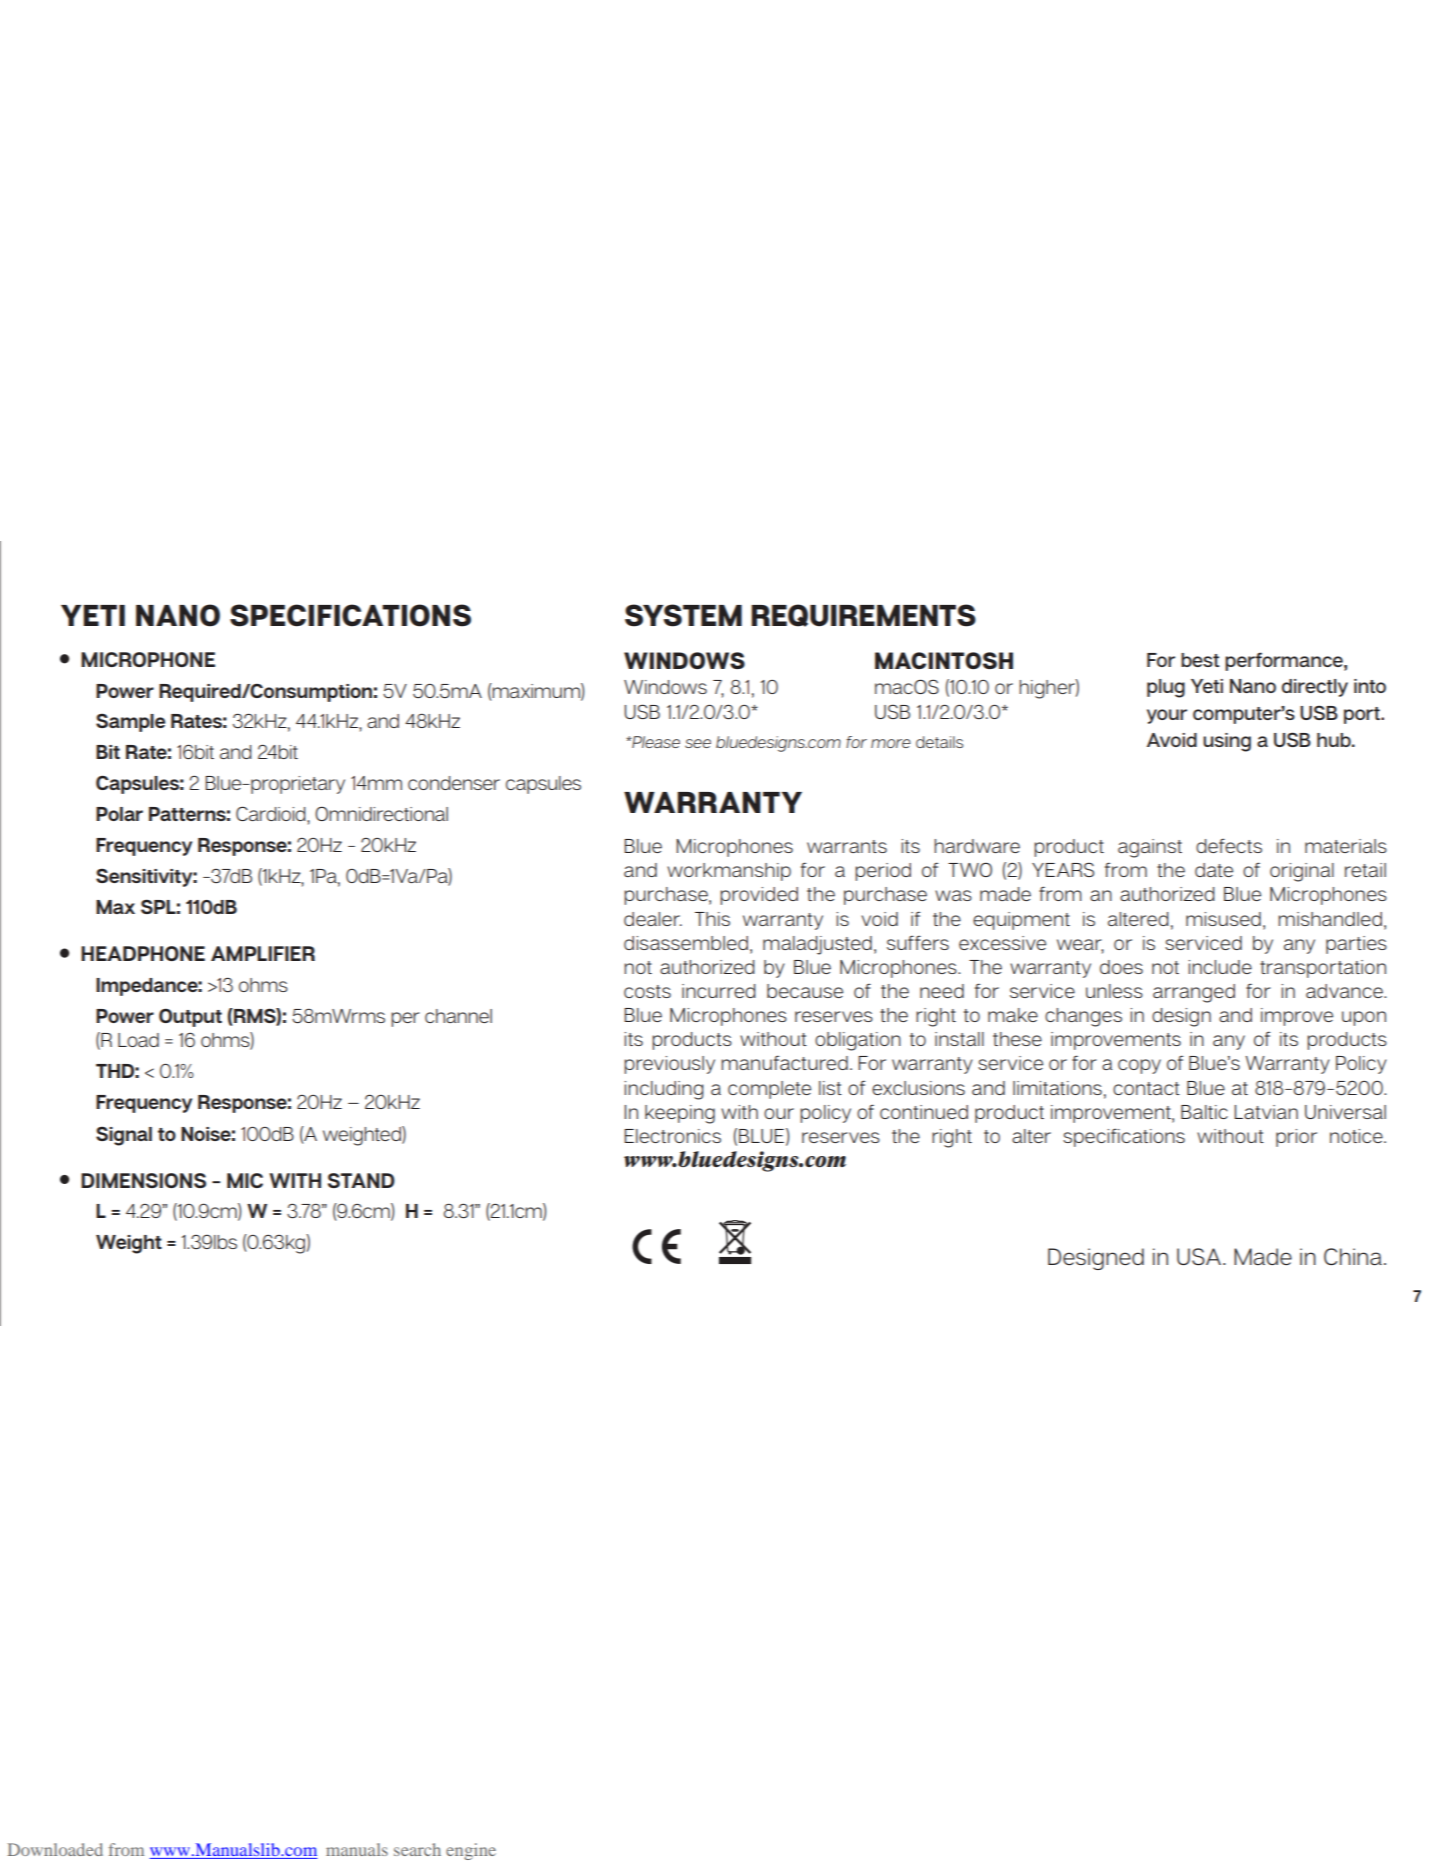 The height and width of the page is (1869, 1444). I want to click on disassembled, so click(686, 943).
